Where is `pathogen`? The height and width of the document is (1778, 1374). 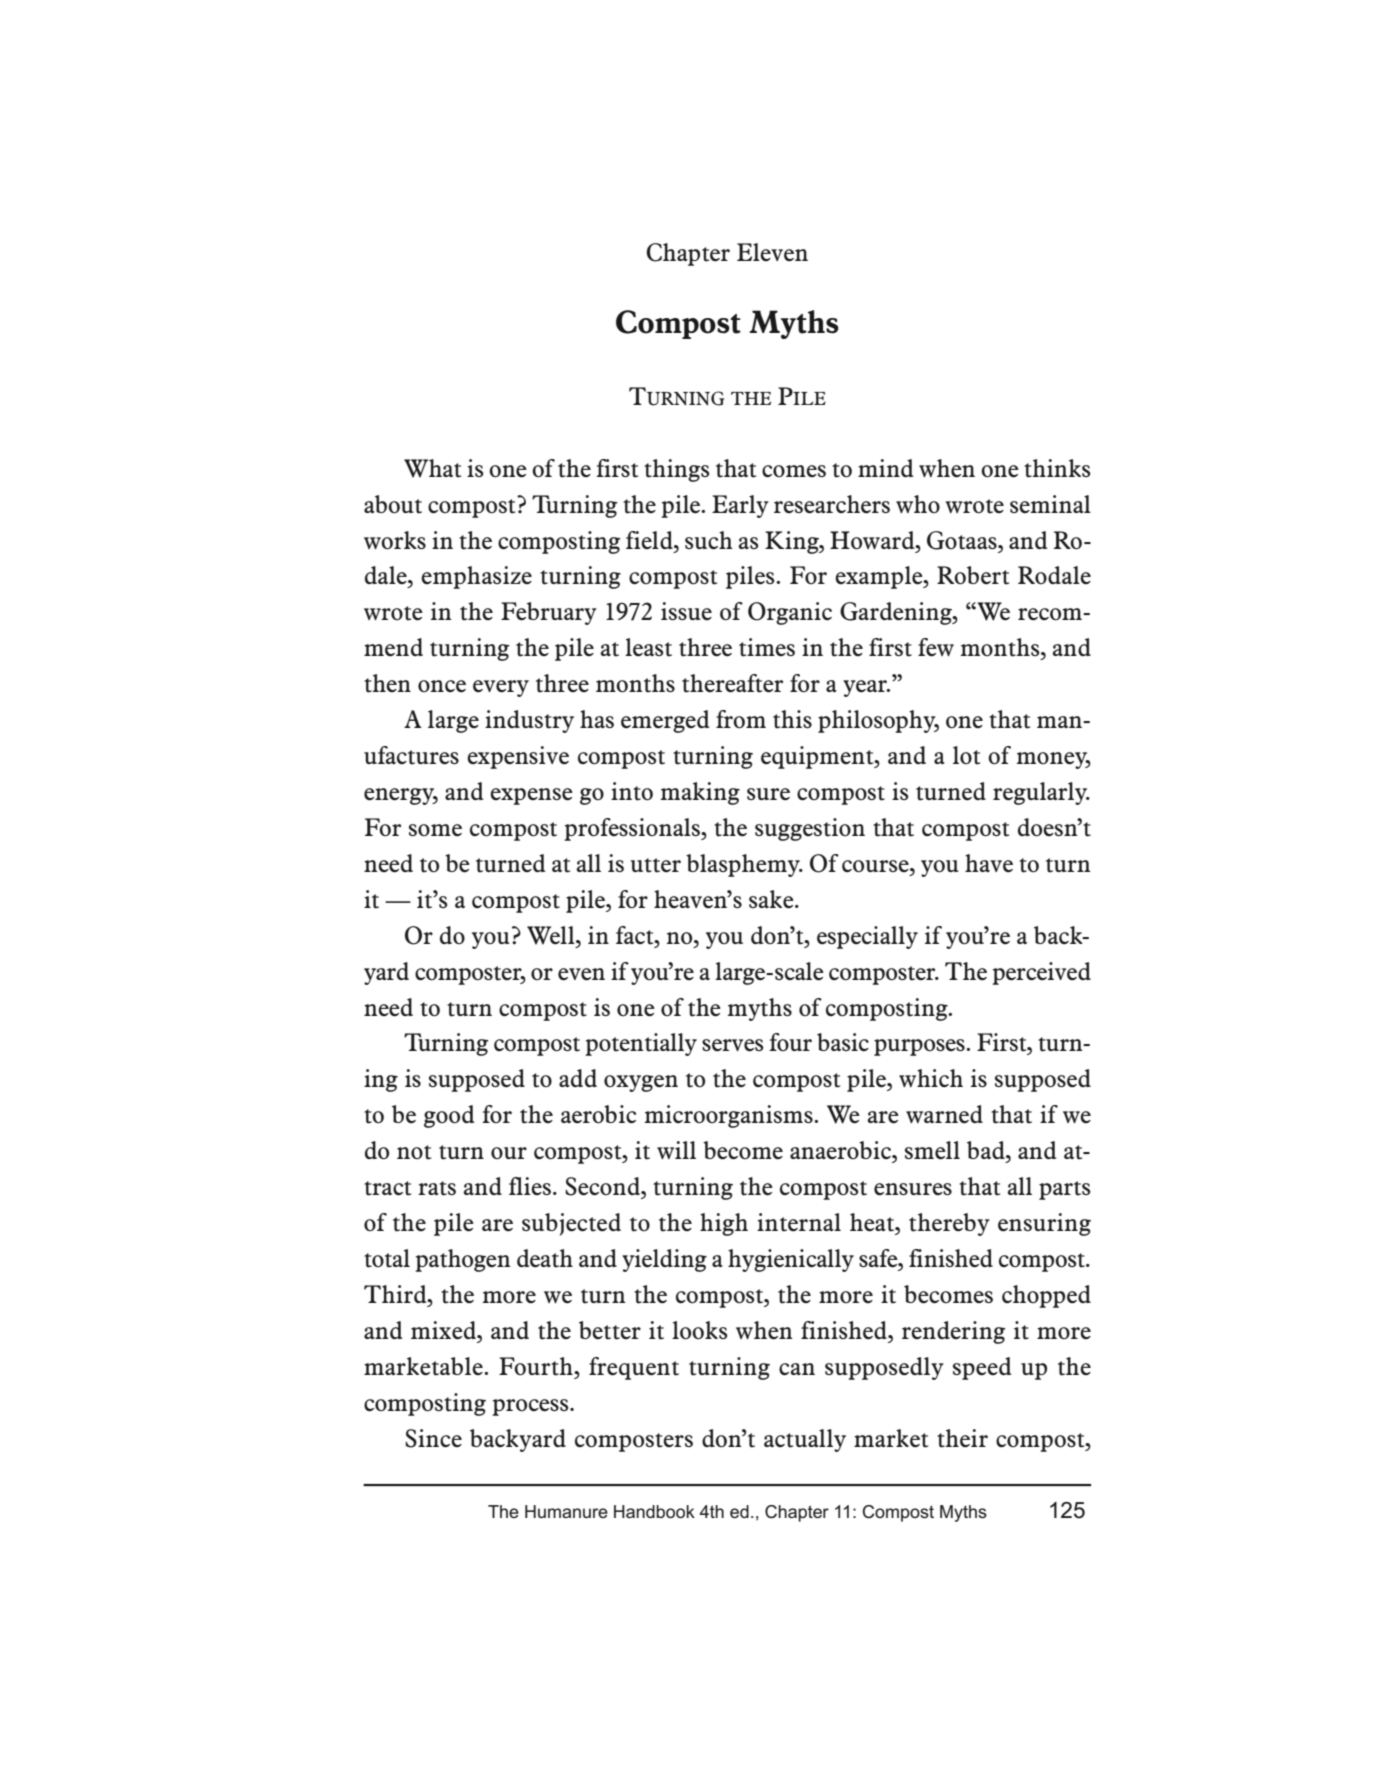 pathogen is located at coordinates (463, 1260).
